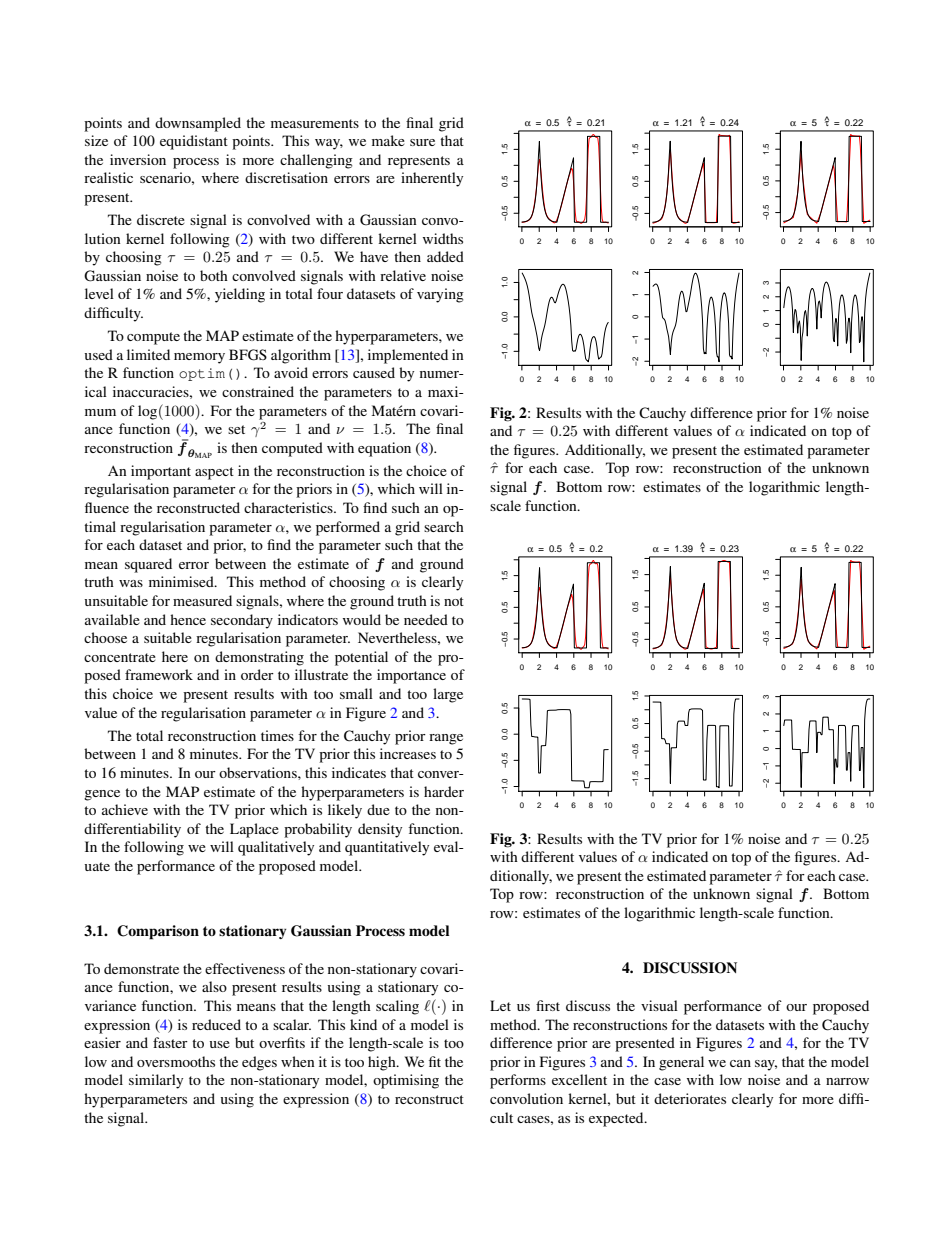  What do you see at coordinates (454, 601) in the screenshot?
I see `not` at bounding box center [454, 601].
